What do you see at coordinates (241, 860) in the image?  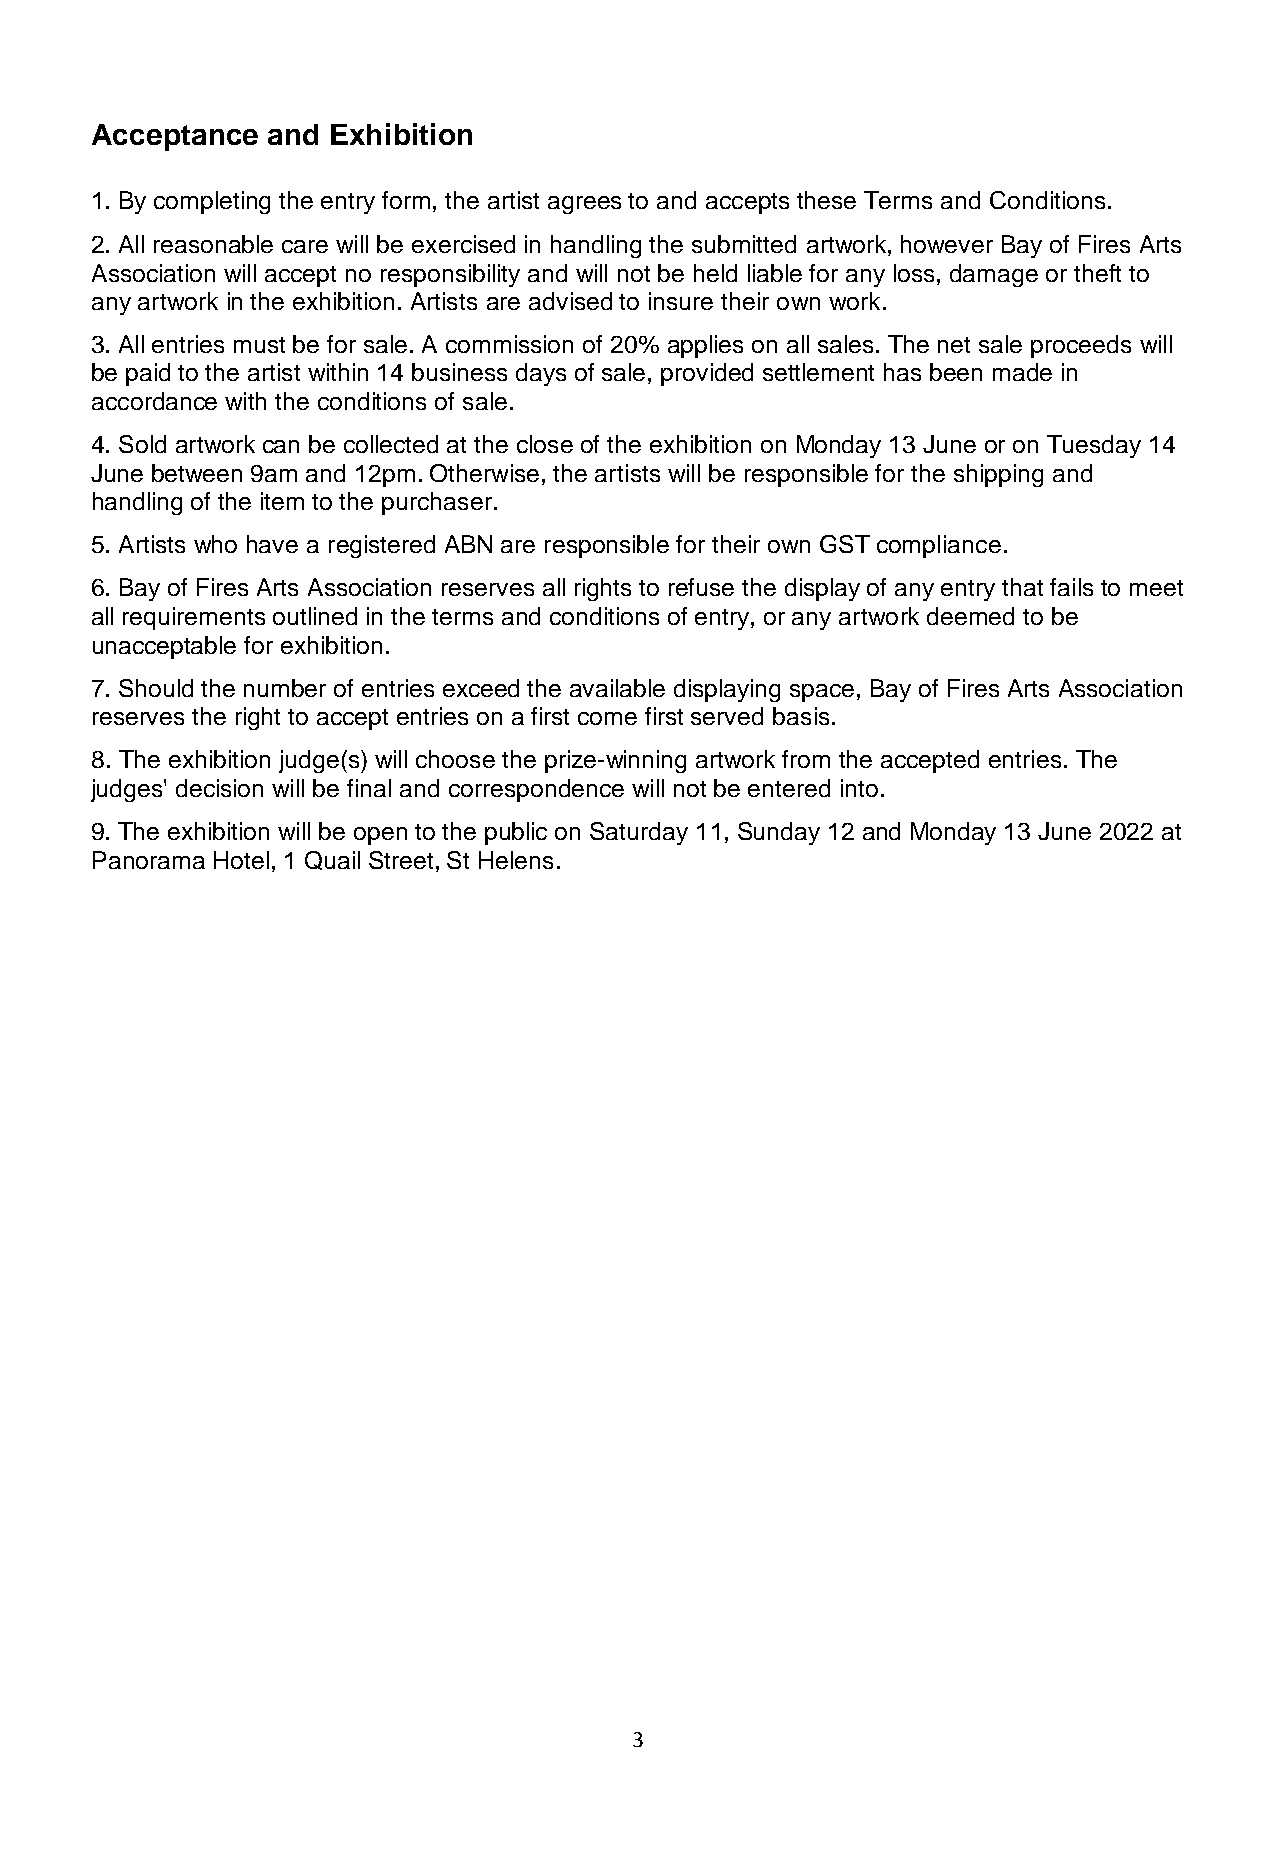 I see `Hotel` at bounding box center [241, 860].
